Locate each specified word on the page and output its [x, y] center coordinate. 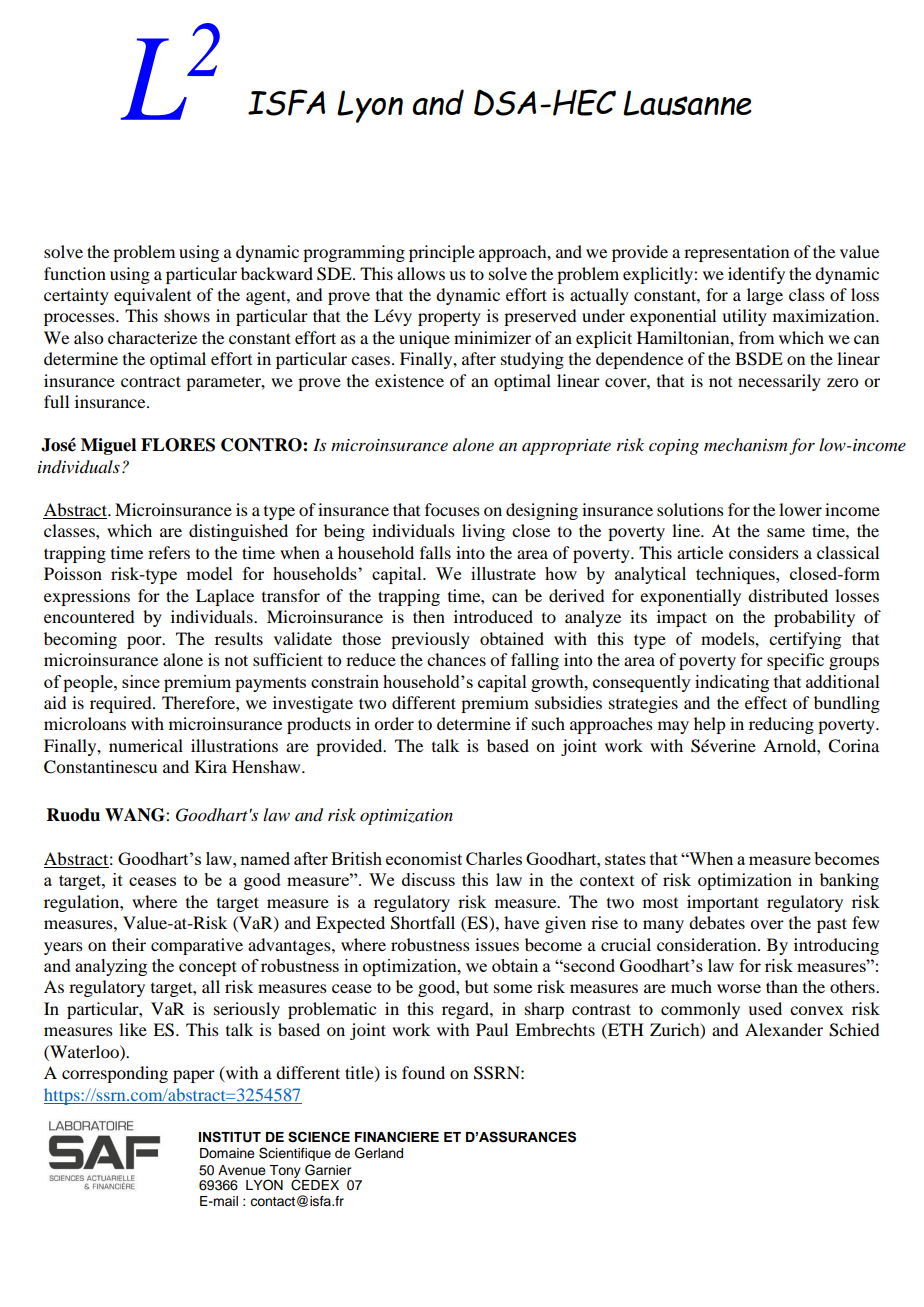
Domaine [227, 1153]
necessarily [779, 382]
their [129, 944]
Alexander [784, 1029]
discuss [428, 879]
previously [430, 640]
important [723, 903]
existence [409, 380]
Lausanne [687, 103]
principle [442, 253]
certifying [805, 640]
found [423, 1072]
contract [151, 381]
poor [145, 642]
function [75, 273]
